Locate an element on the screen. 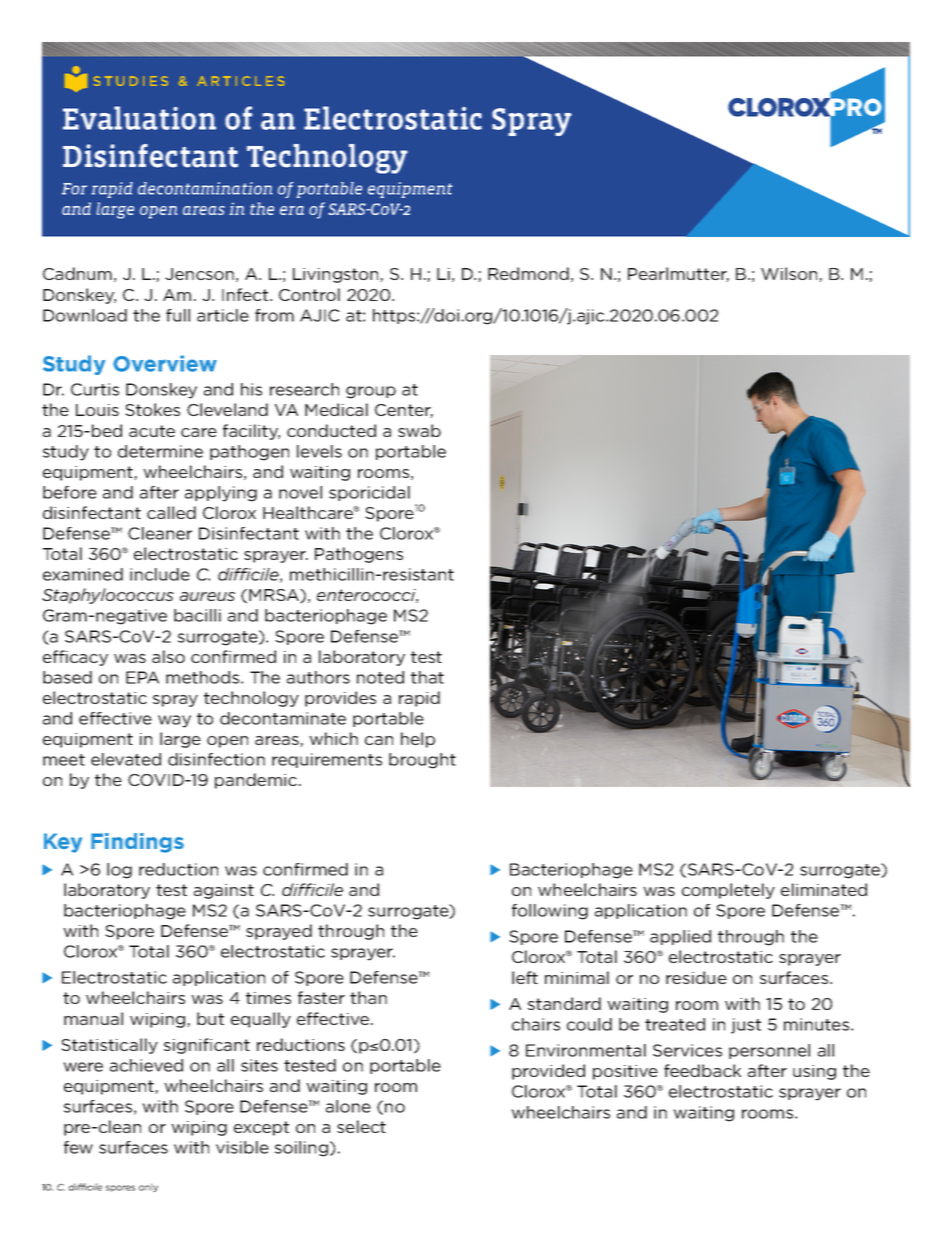  Wilson is located at coordinates (790, 274).
